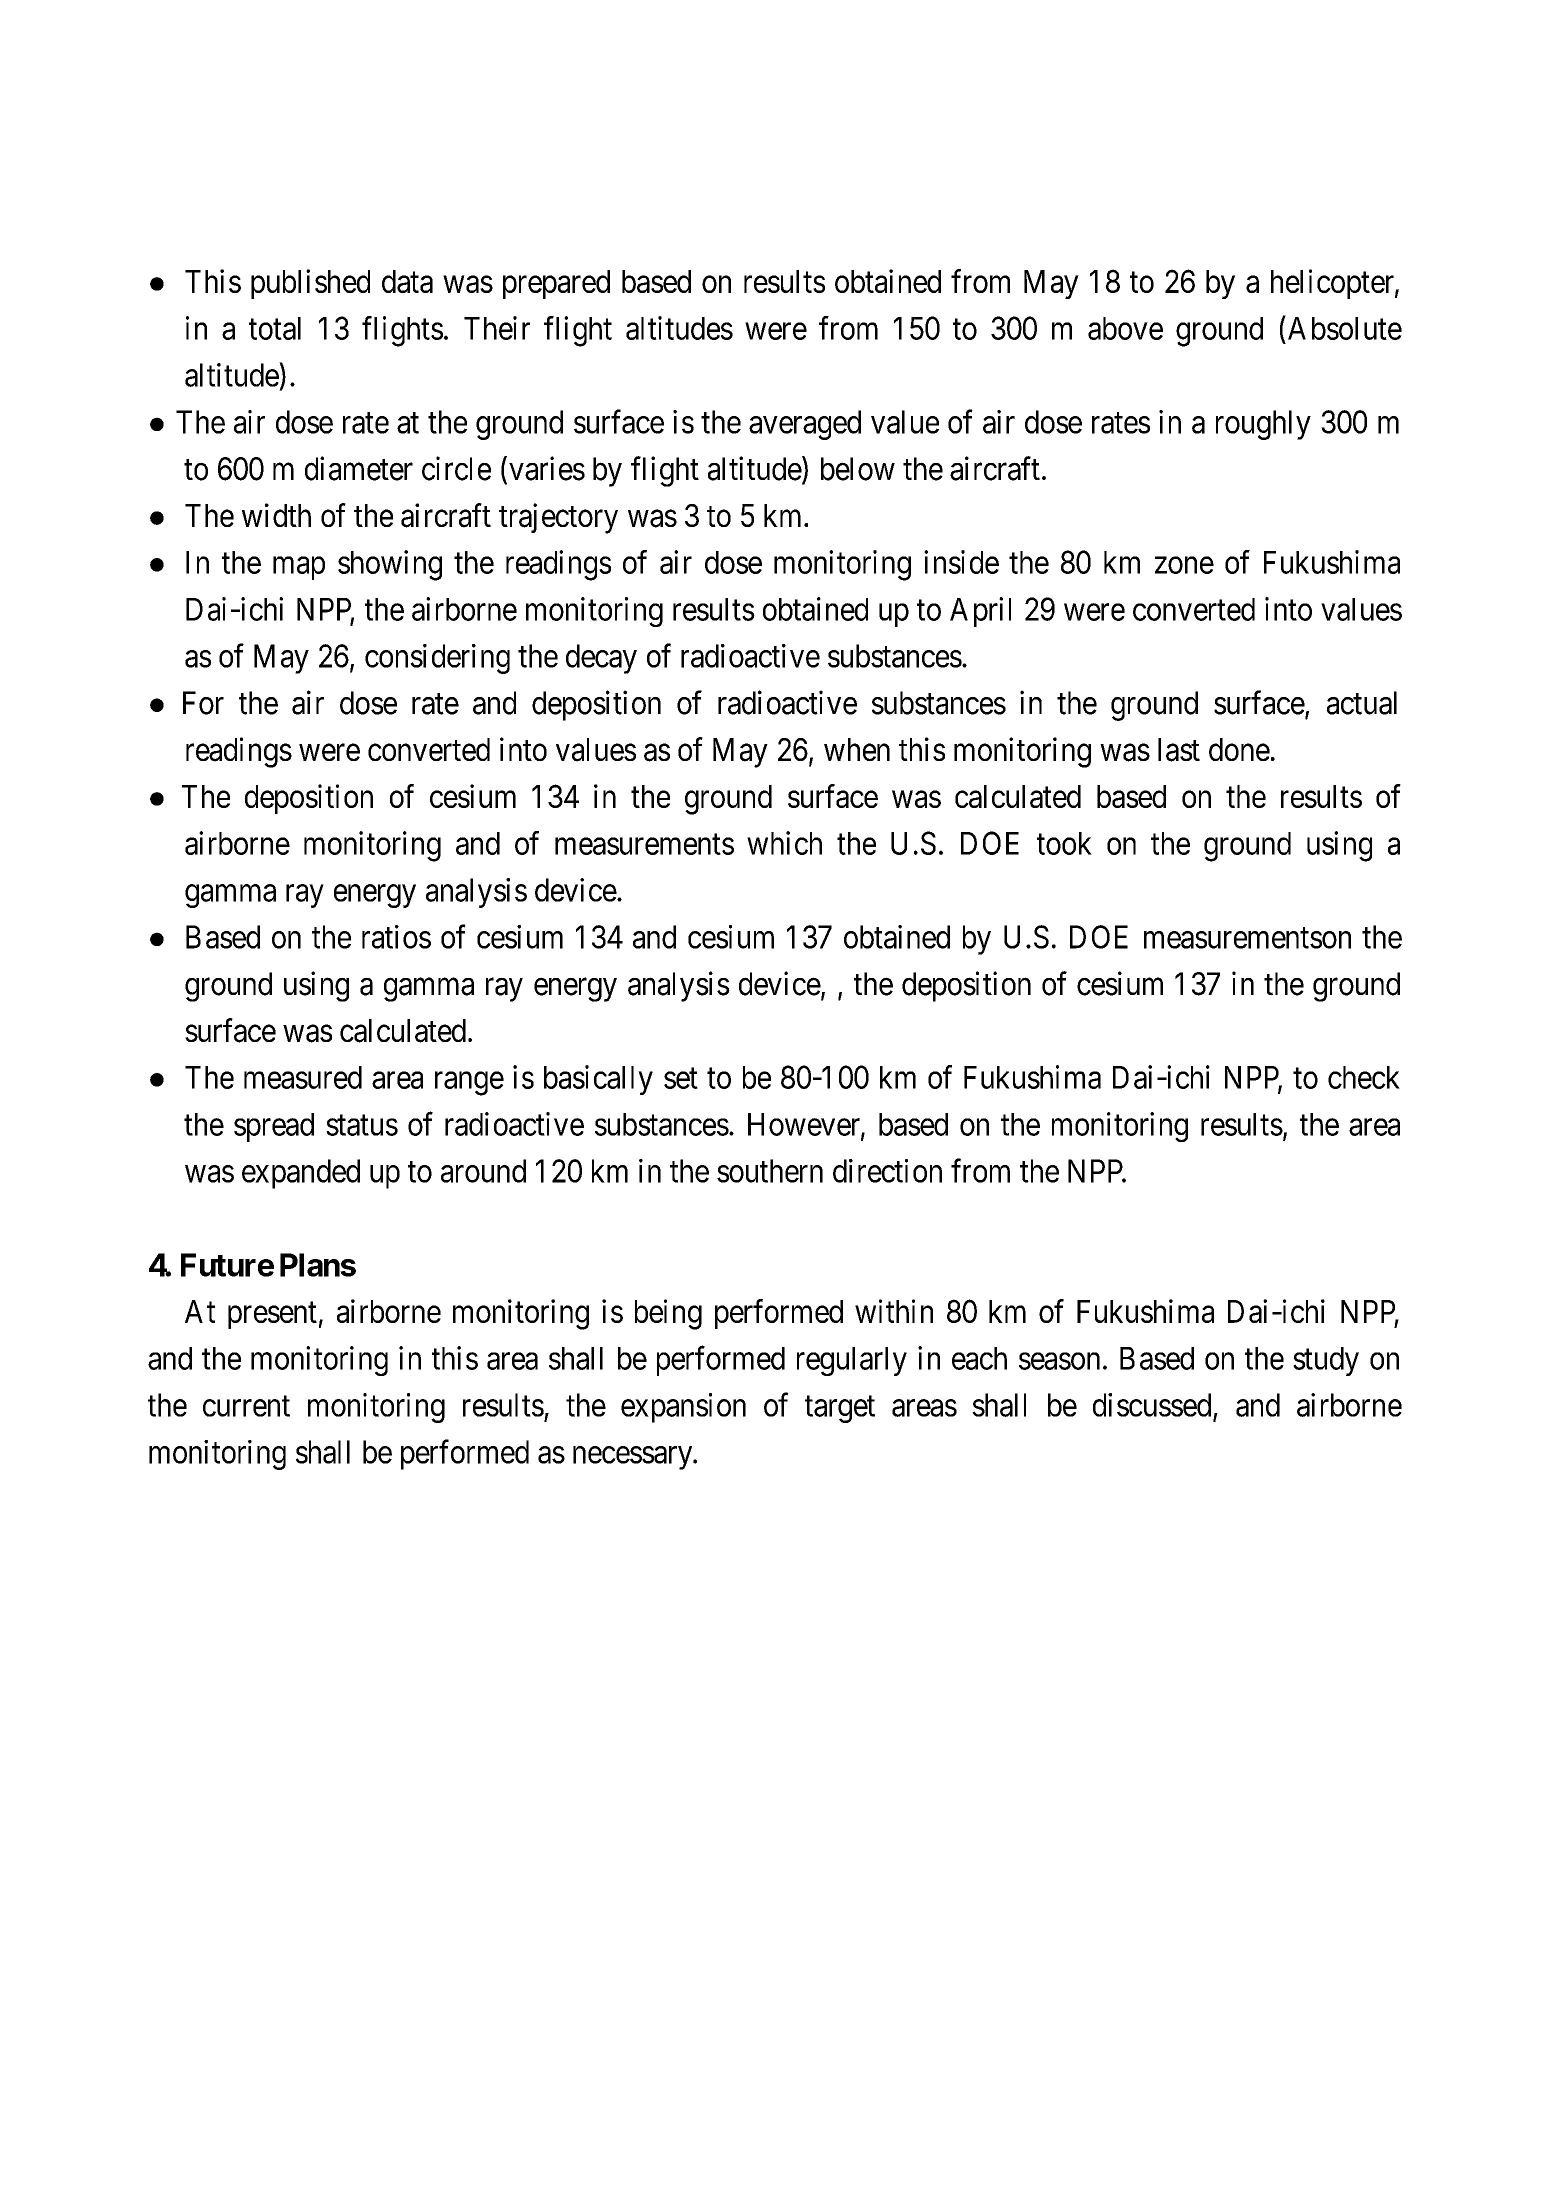  What do you see at coordinates (303, 1077) in the screenshot?
I see `measured` at bounding box center [303, 1077].
